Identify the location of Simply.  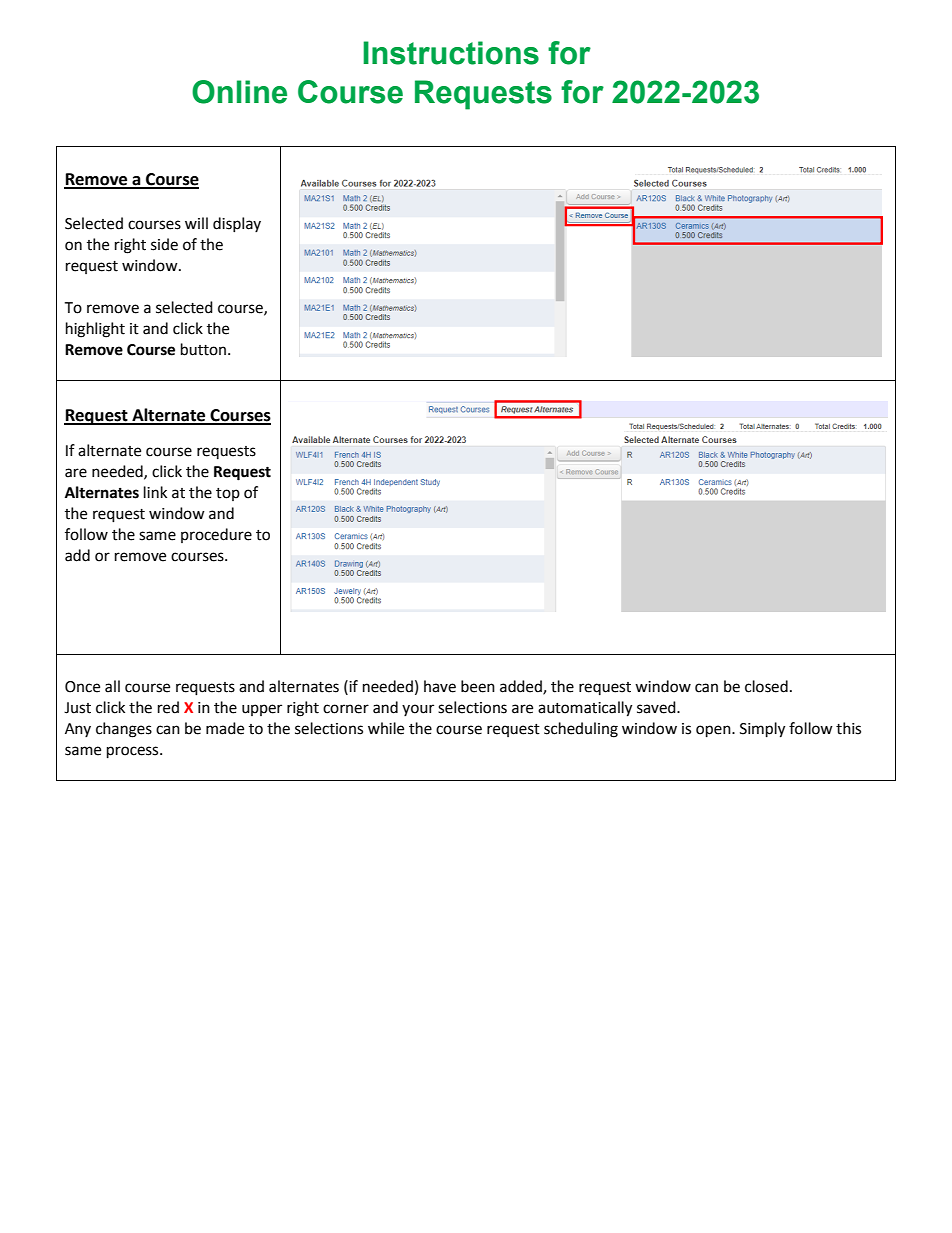
(762, 730).
